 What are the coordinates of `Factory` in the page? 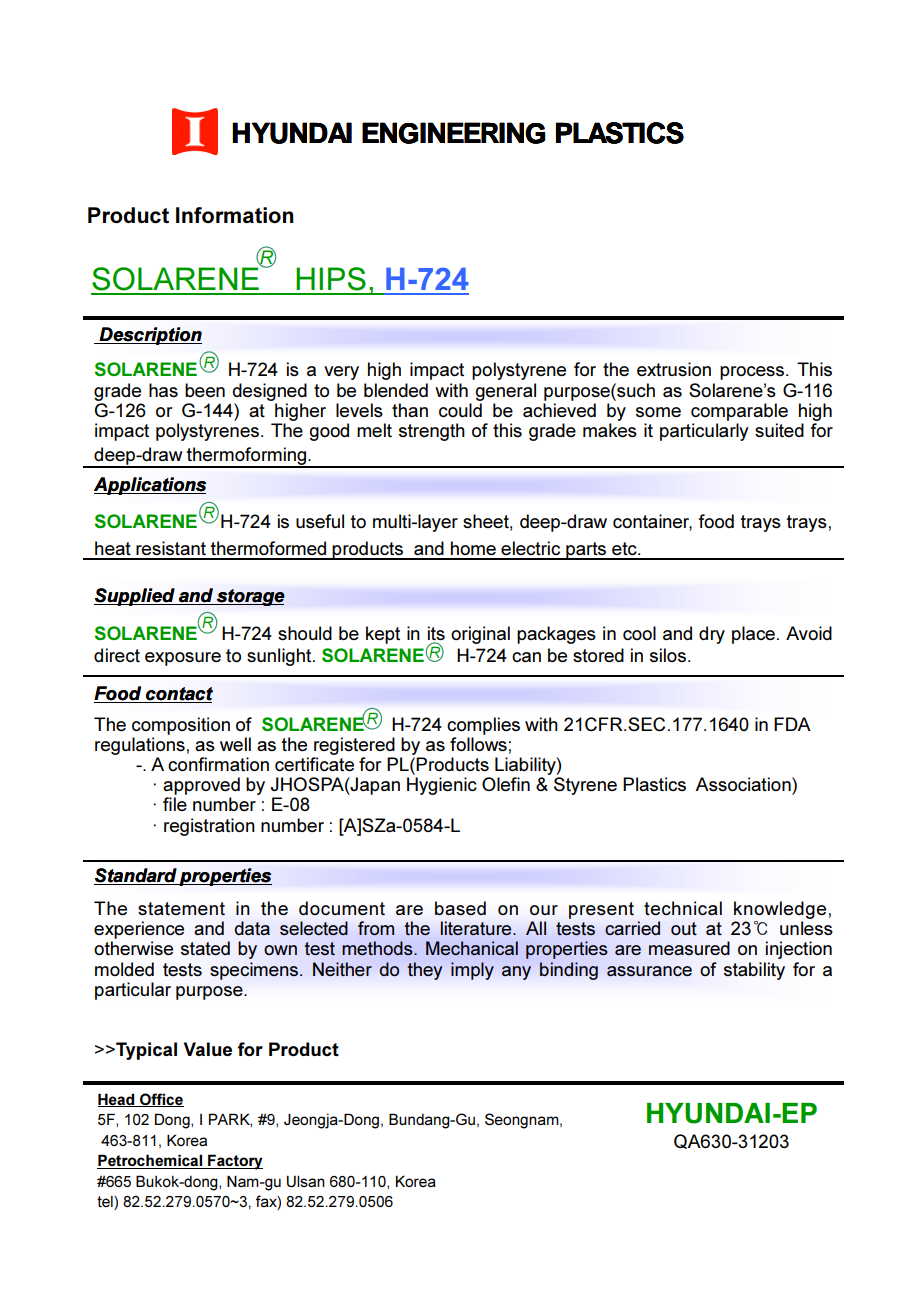 It's located at (234, 1162).
